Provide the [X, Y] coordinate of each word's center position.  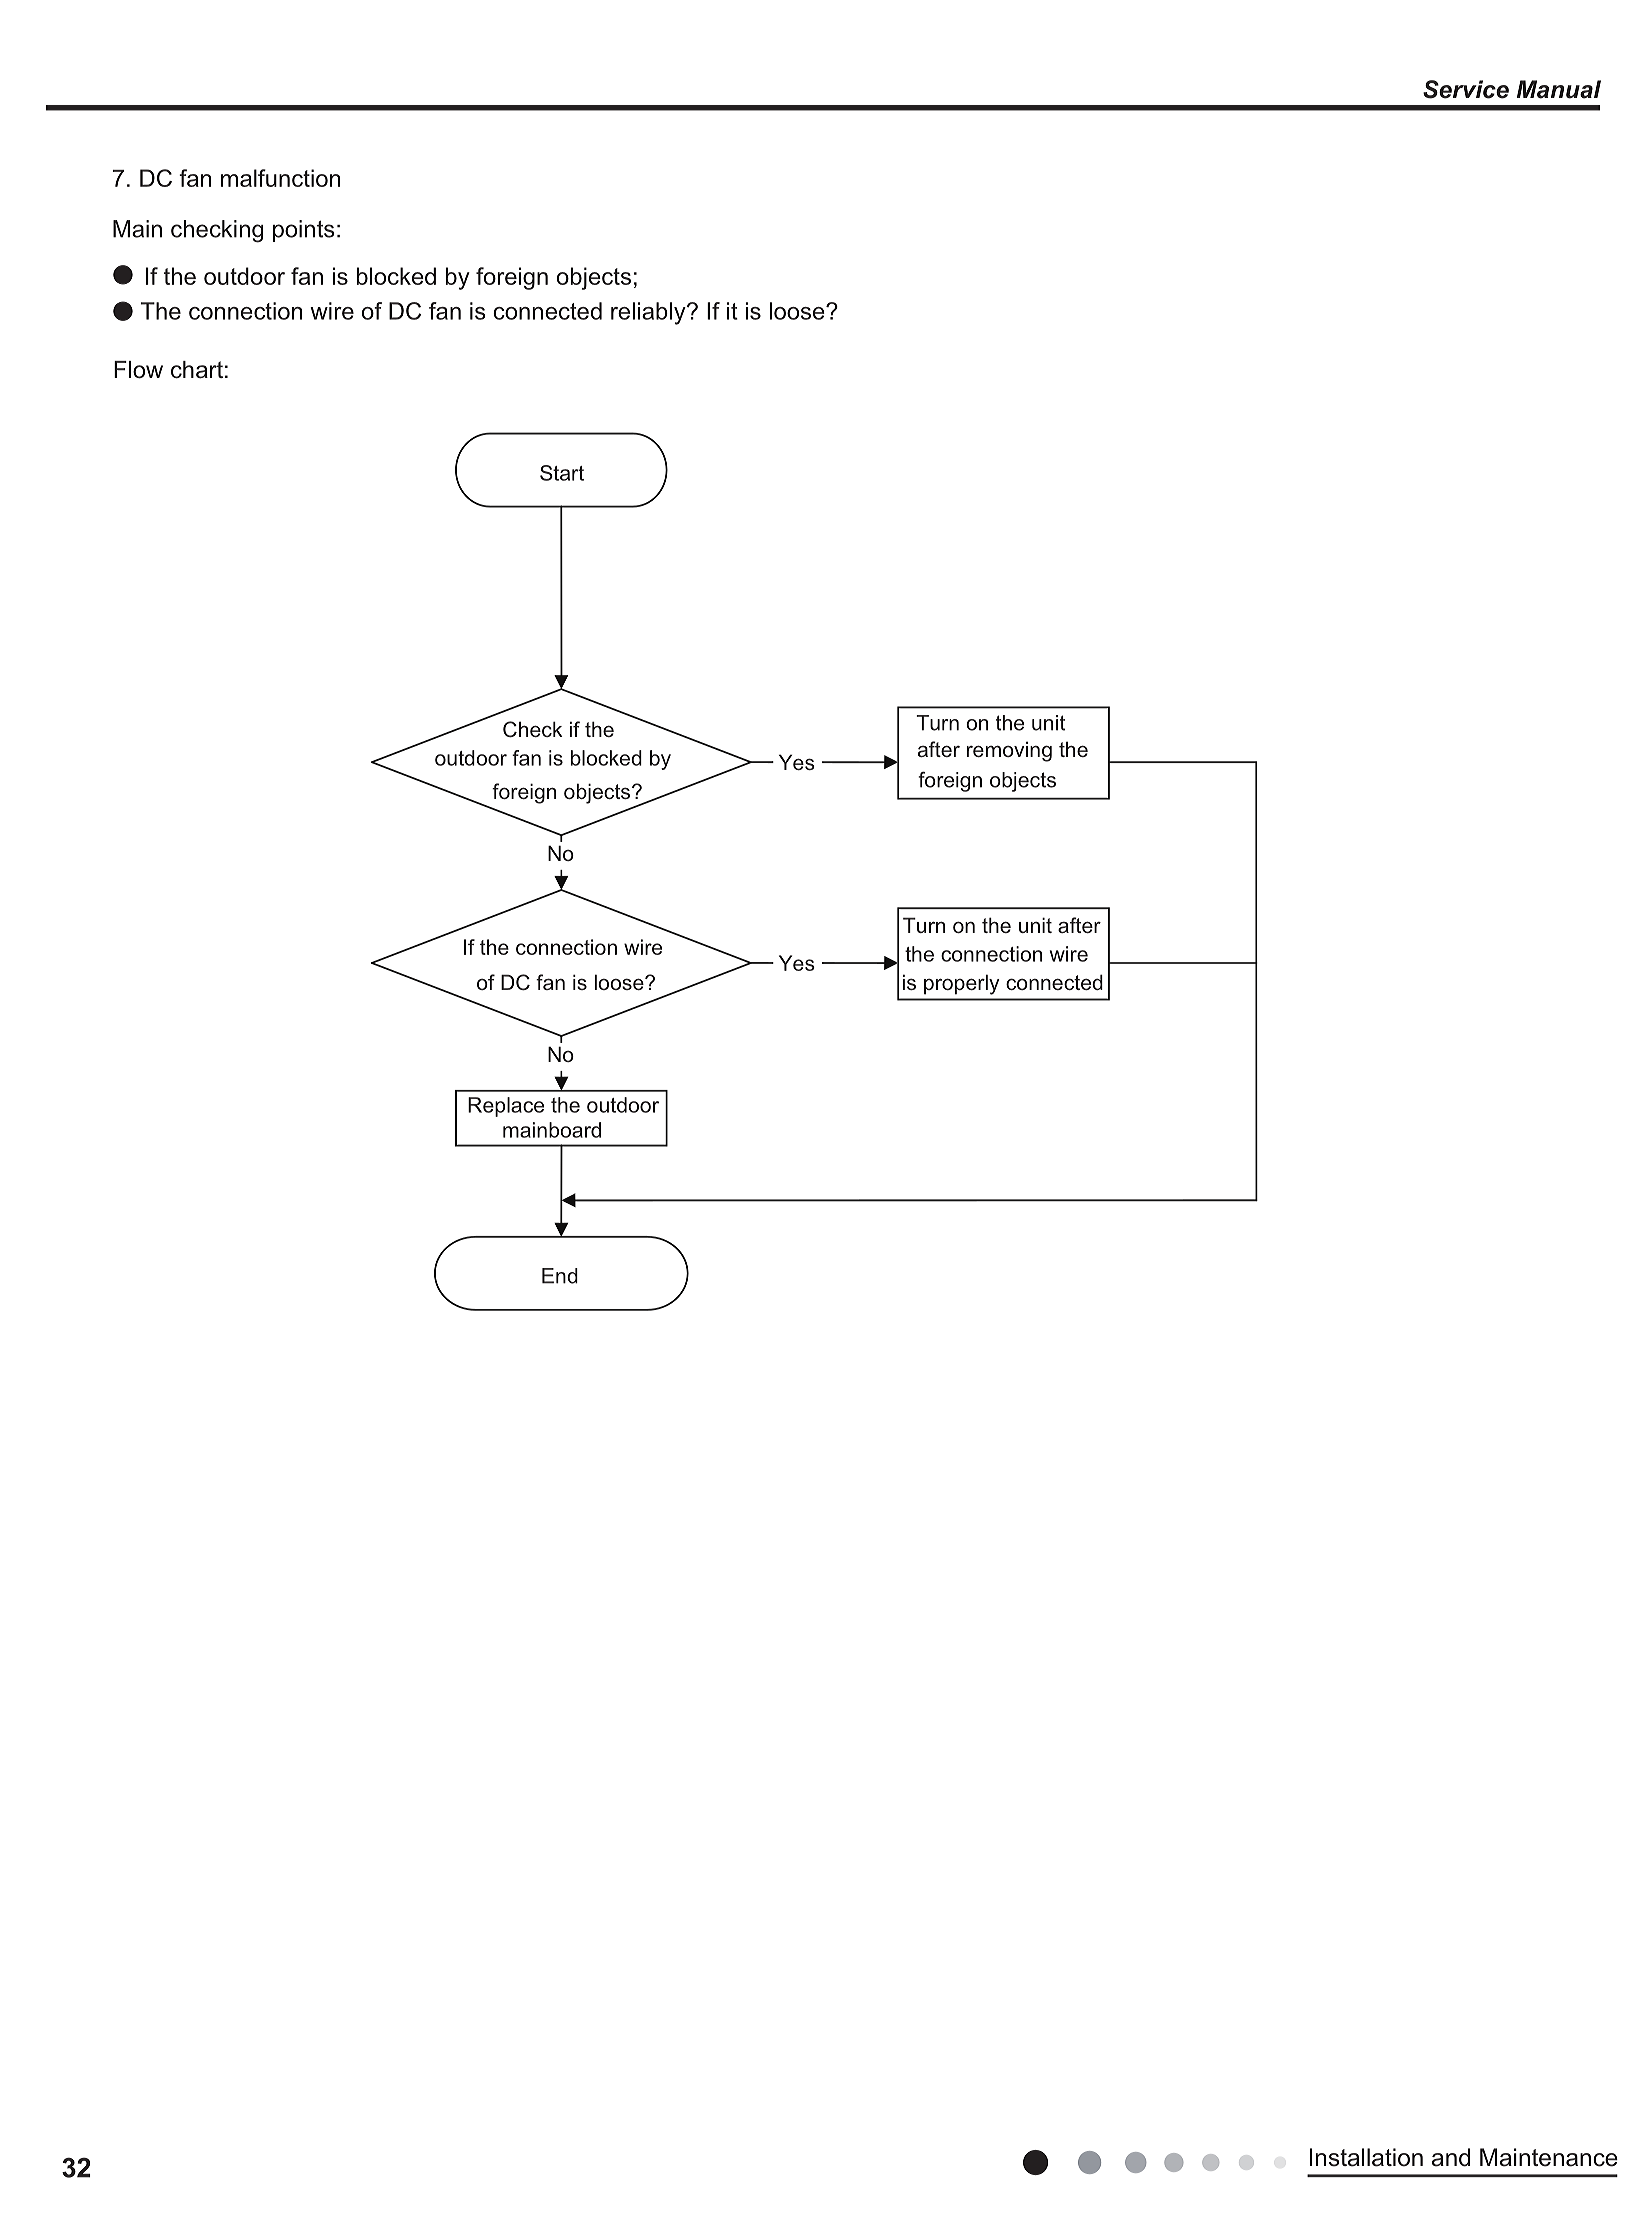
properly [962, 984]
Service [1466, 89]
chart [197, 370]
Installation [1366, 2157]
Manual [1559, 89]
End [560, 1276]
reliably [649, 313]
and [1451, 2157]
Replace [506, 1107]
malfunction [280, 178]
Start [562, 473]
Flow [138, 370]
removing [1009, 751]
